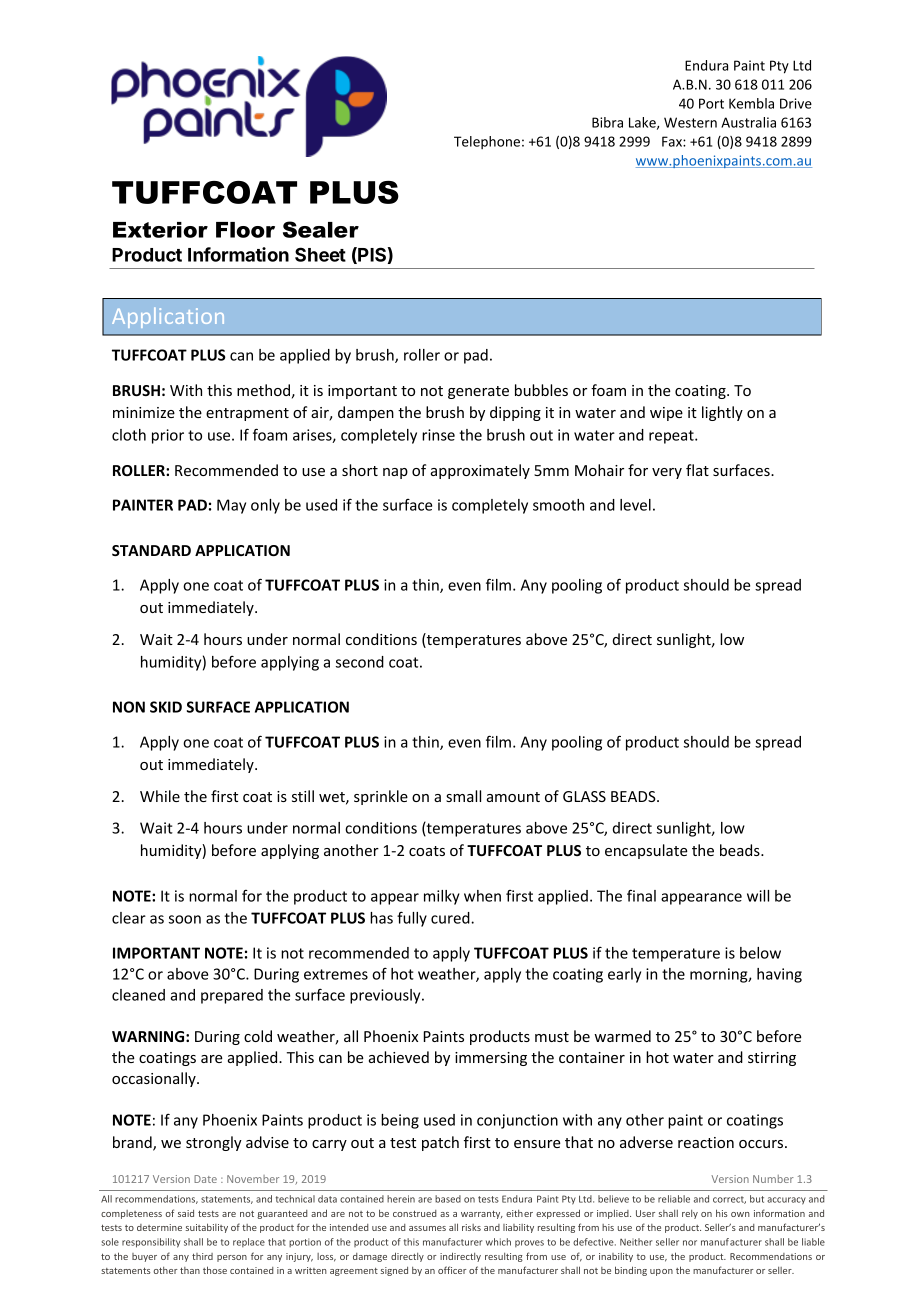 This screenshot has width=924, height=1308. What do you see at coordinates (690, 1214) in the screenshot?
I see `rely` at bounding box center [690, 1214].
